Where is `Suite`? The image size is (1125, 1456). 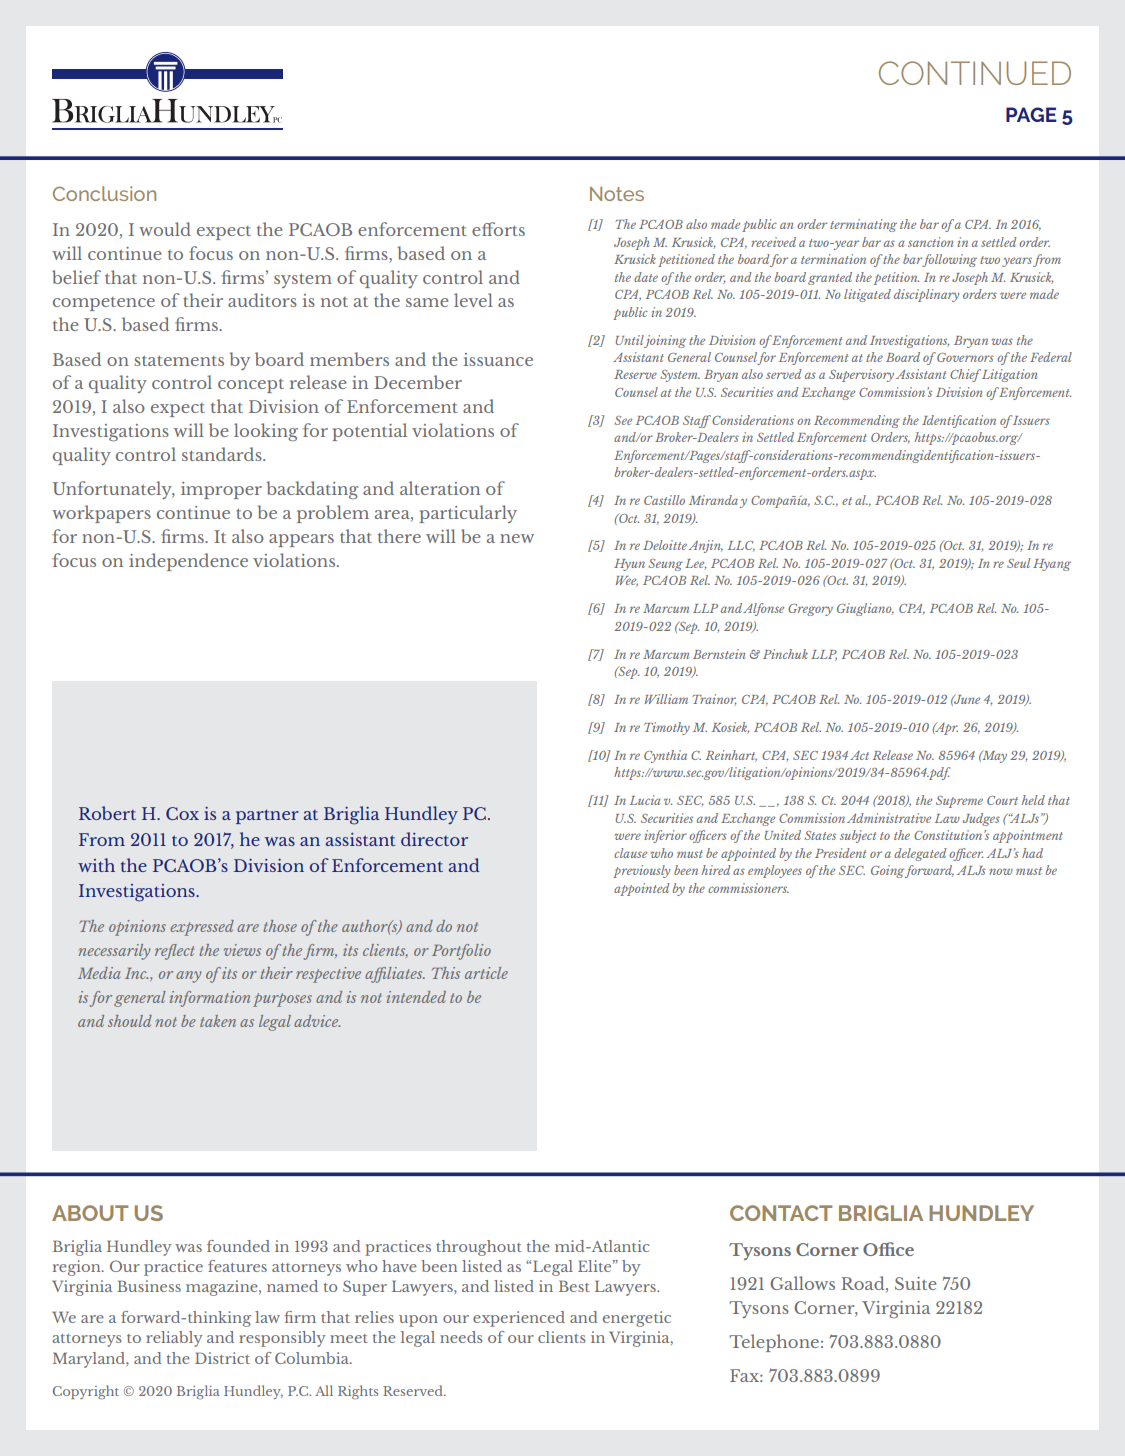 Suite is located at coordinates (915, 1283).
